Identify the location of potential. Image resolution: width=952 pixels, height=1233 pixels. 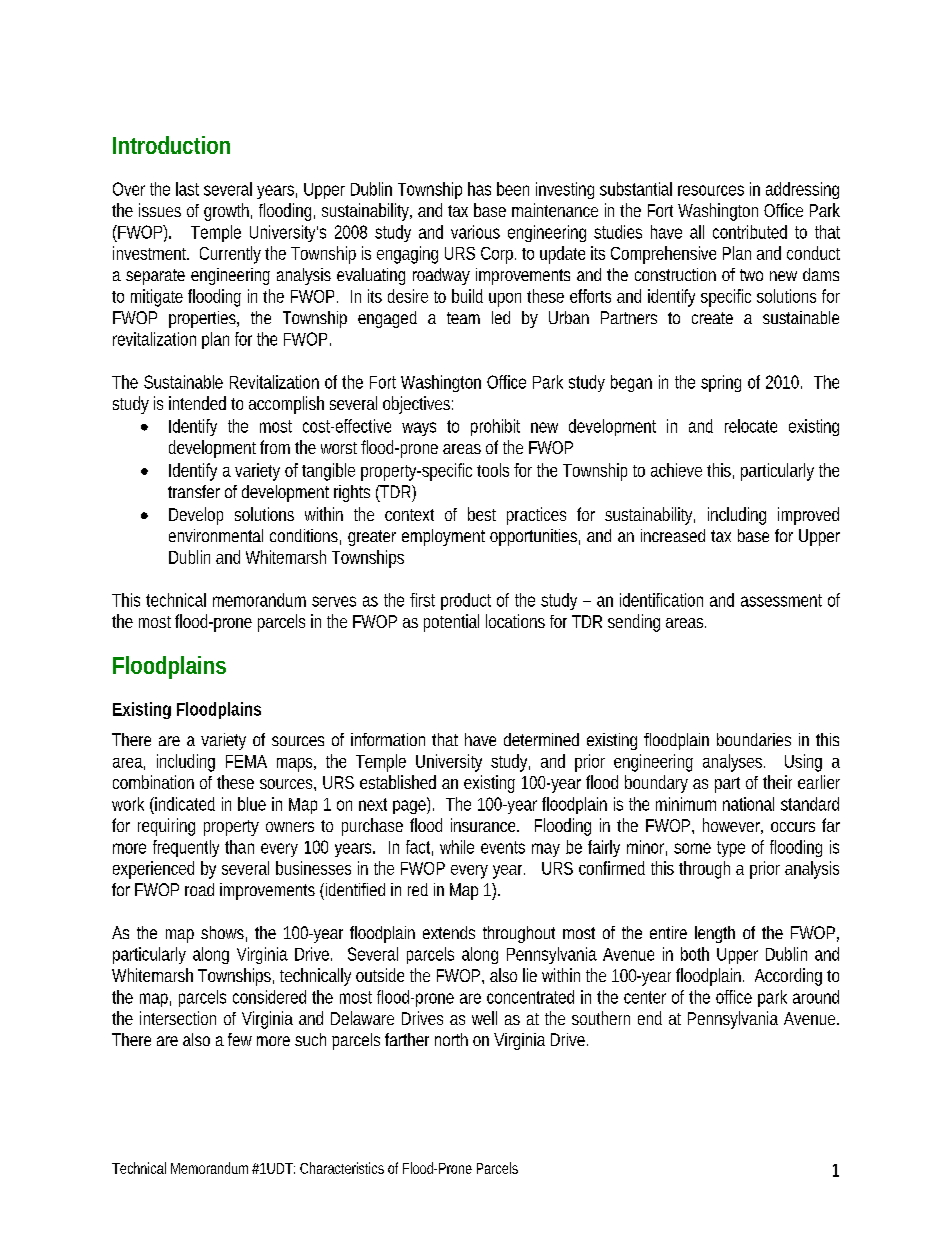
(451, 623).
